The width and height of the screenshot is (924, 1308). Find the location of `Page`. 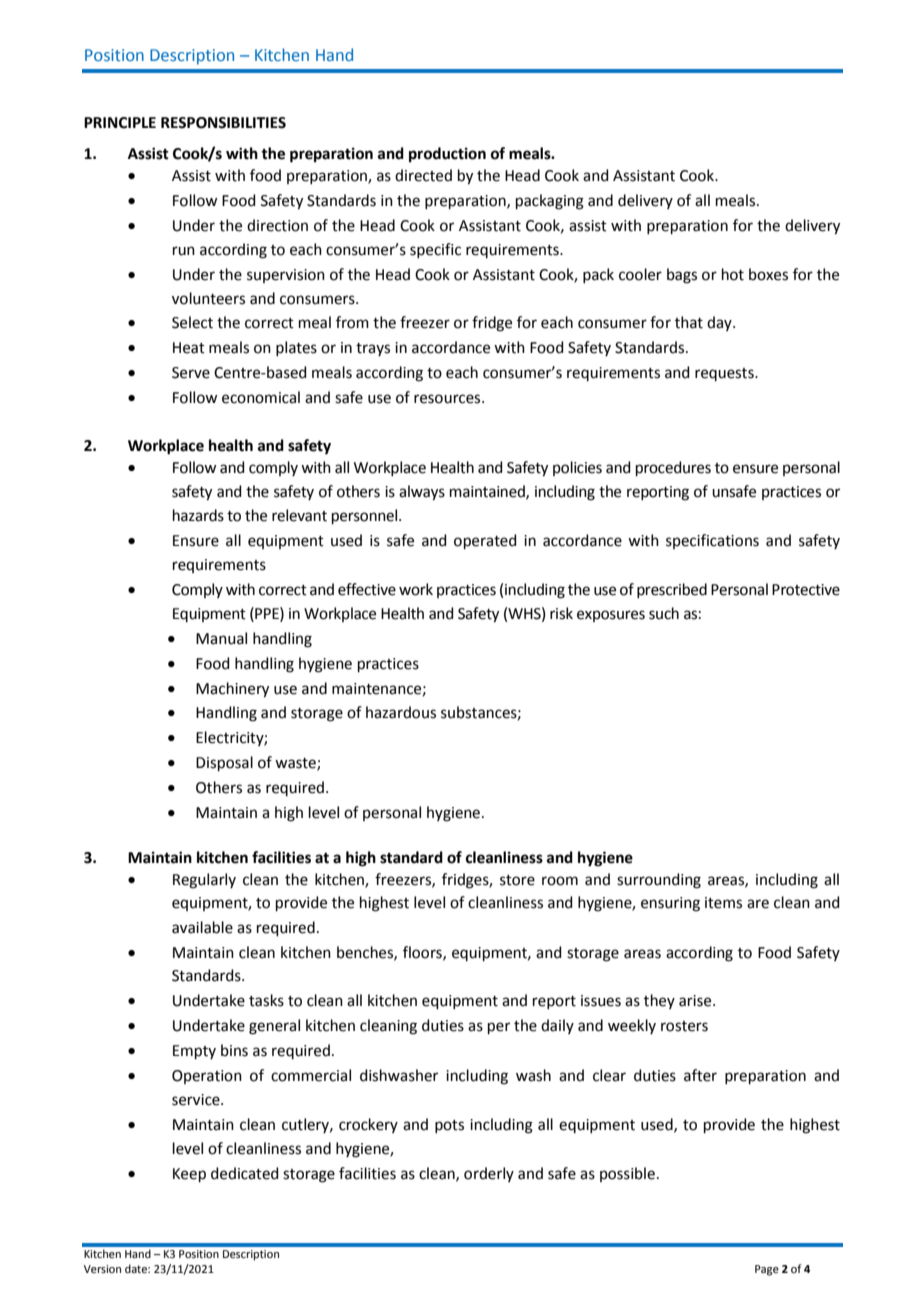

Page is located at coordinates (767, 1270).
